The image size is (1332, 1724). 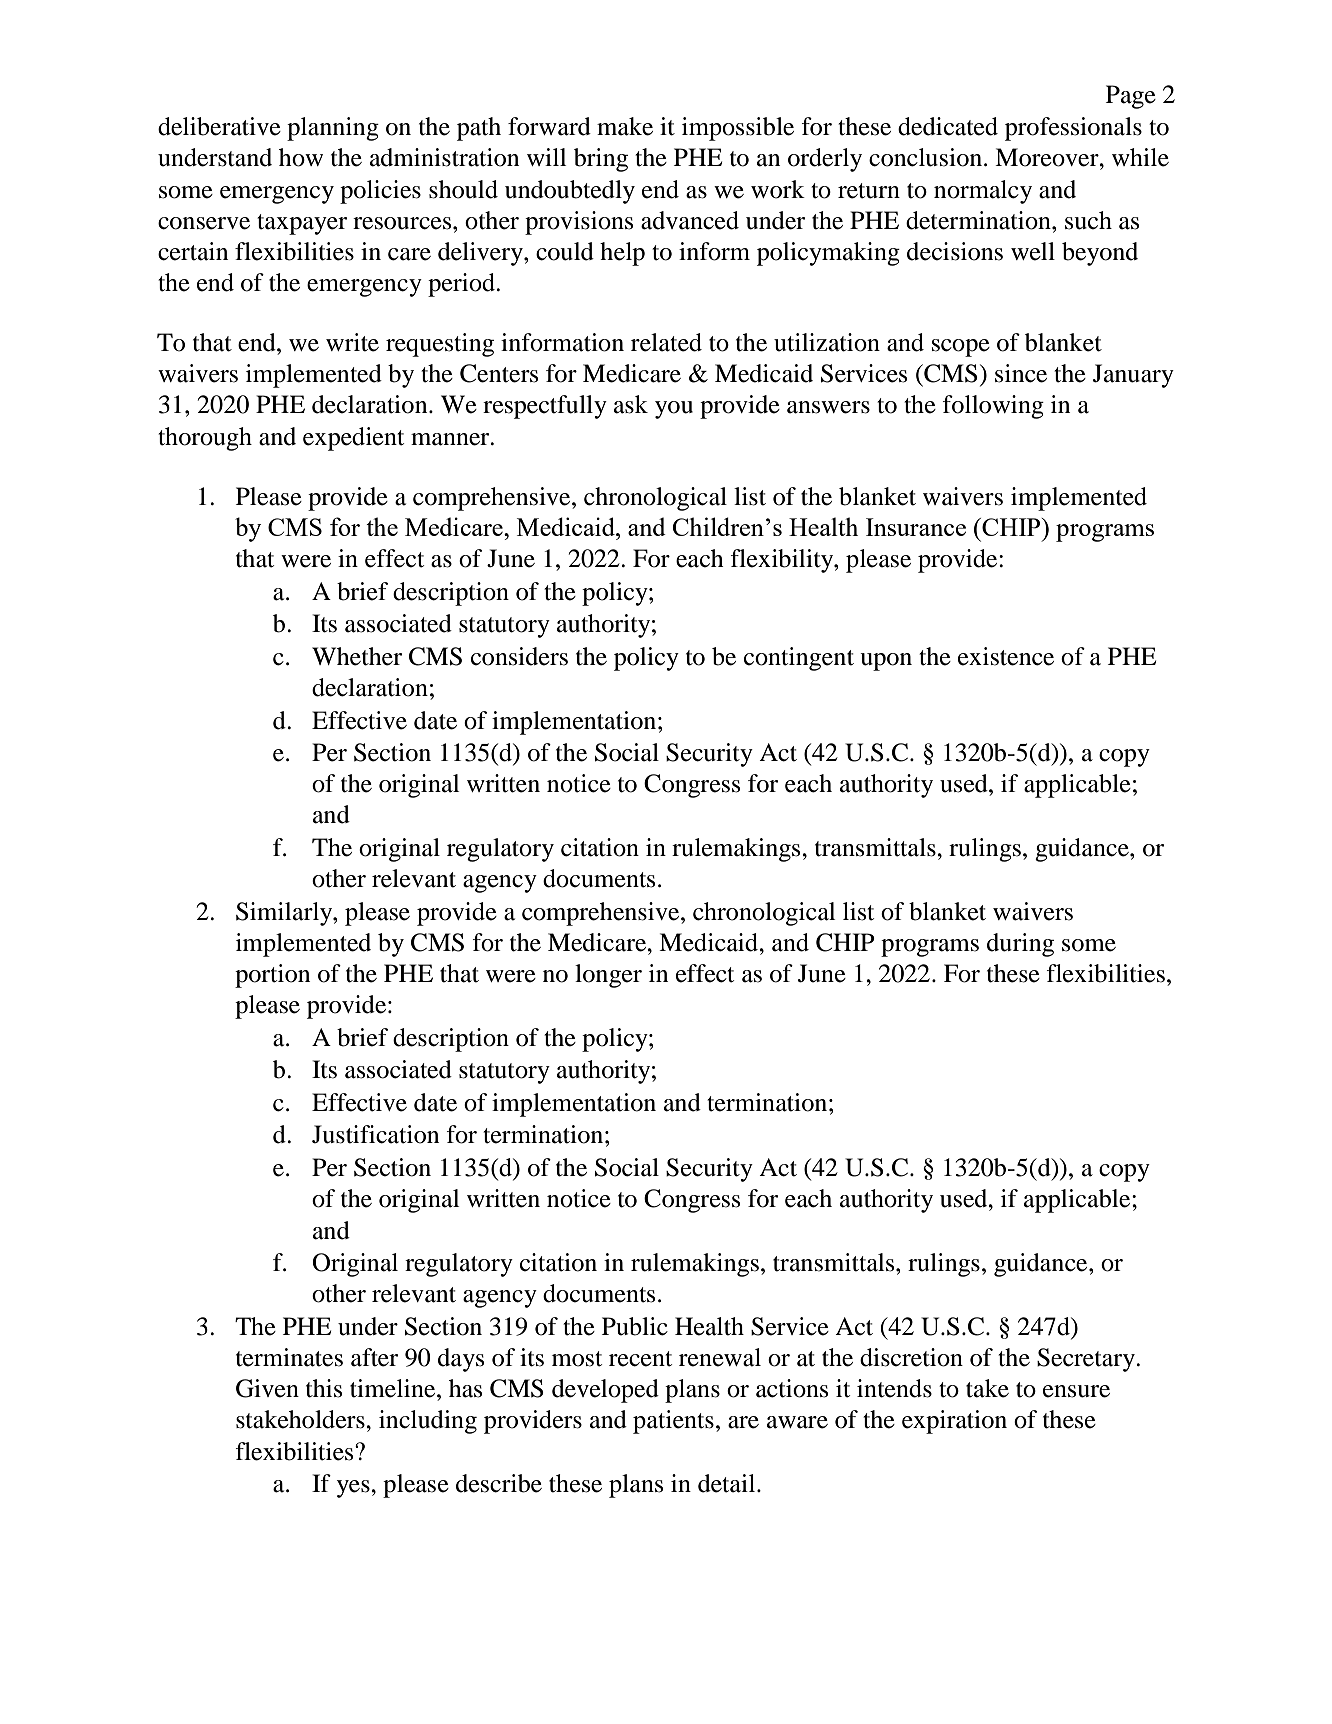 I want to click on make, so click(x=625, y=126).
